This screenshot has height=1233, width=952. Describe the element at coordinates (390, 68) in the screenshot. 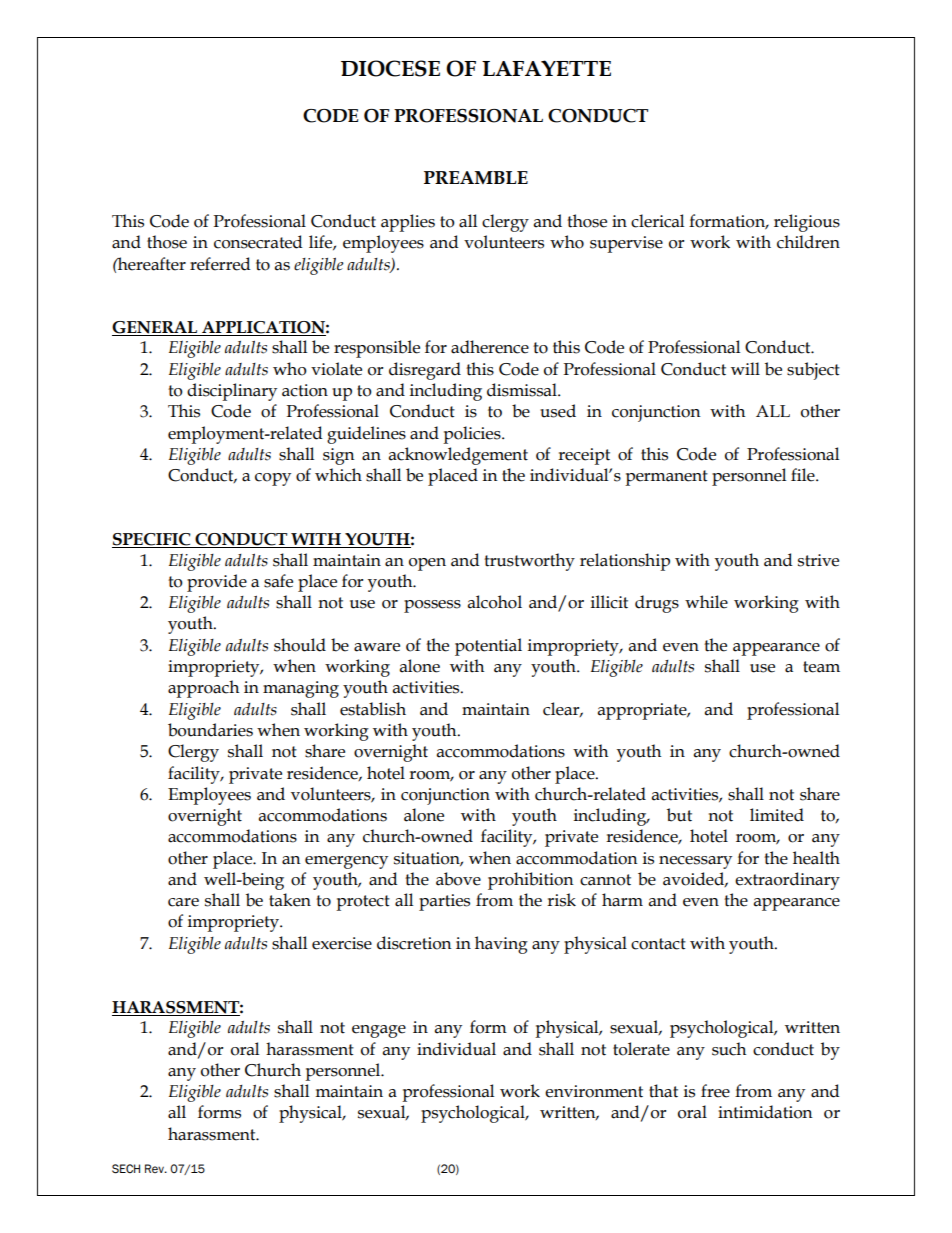

I see `DIOCESE` at that location.
